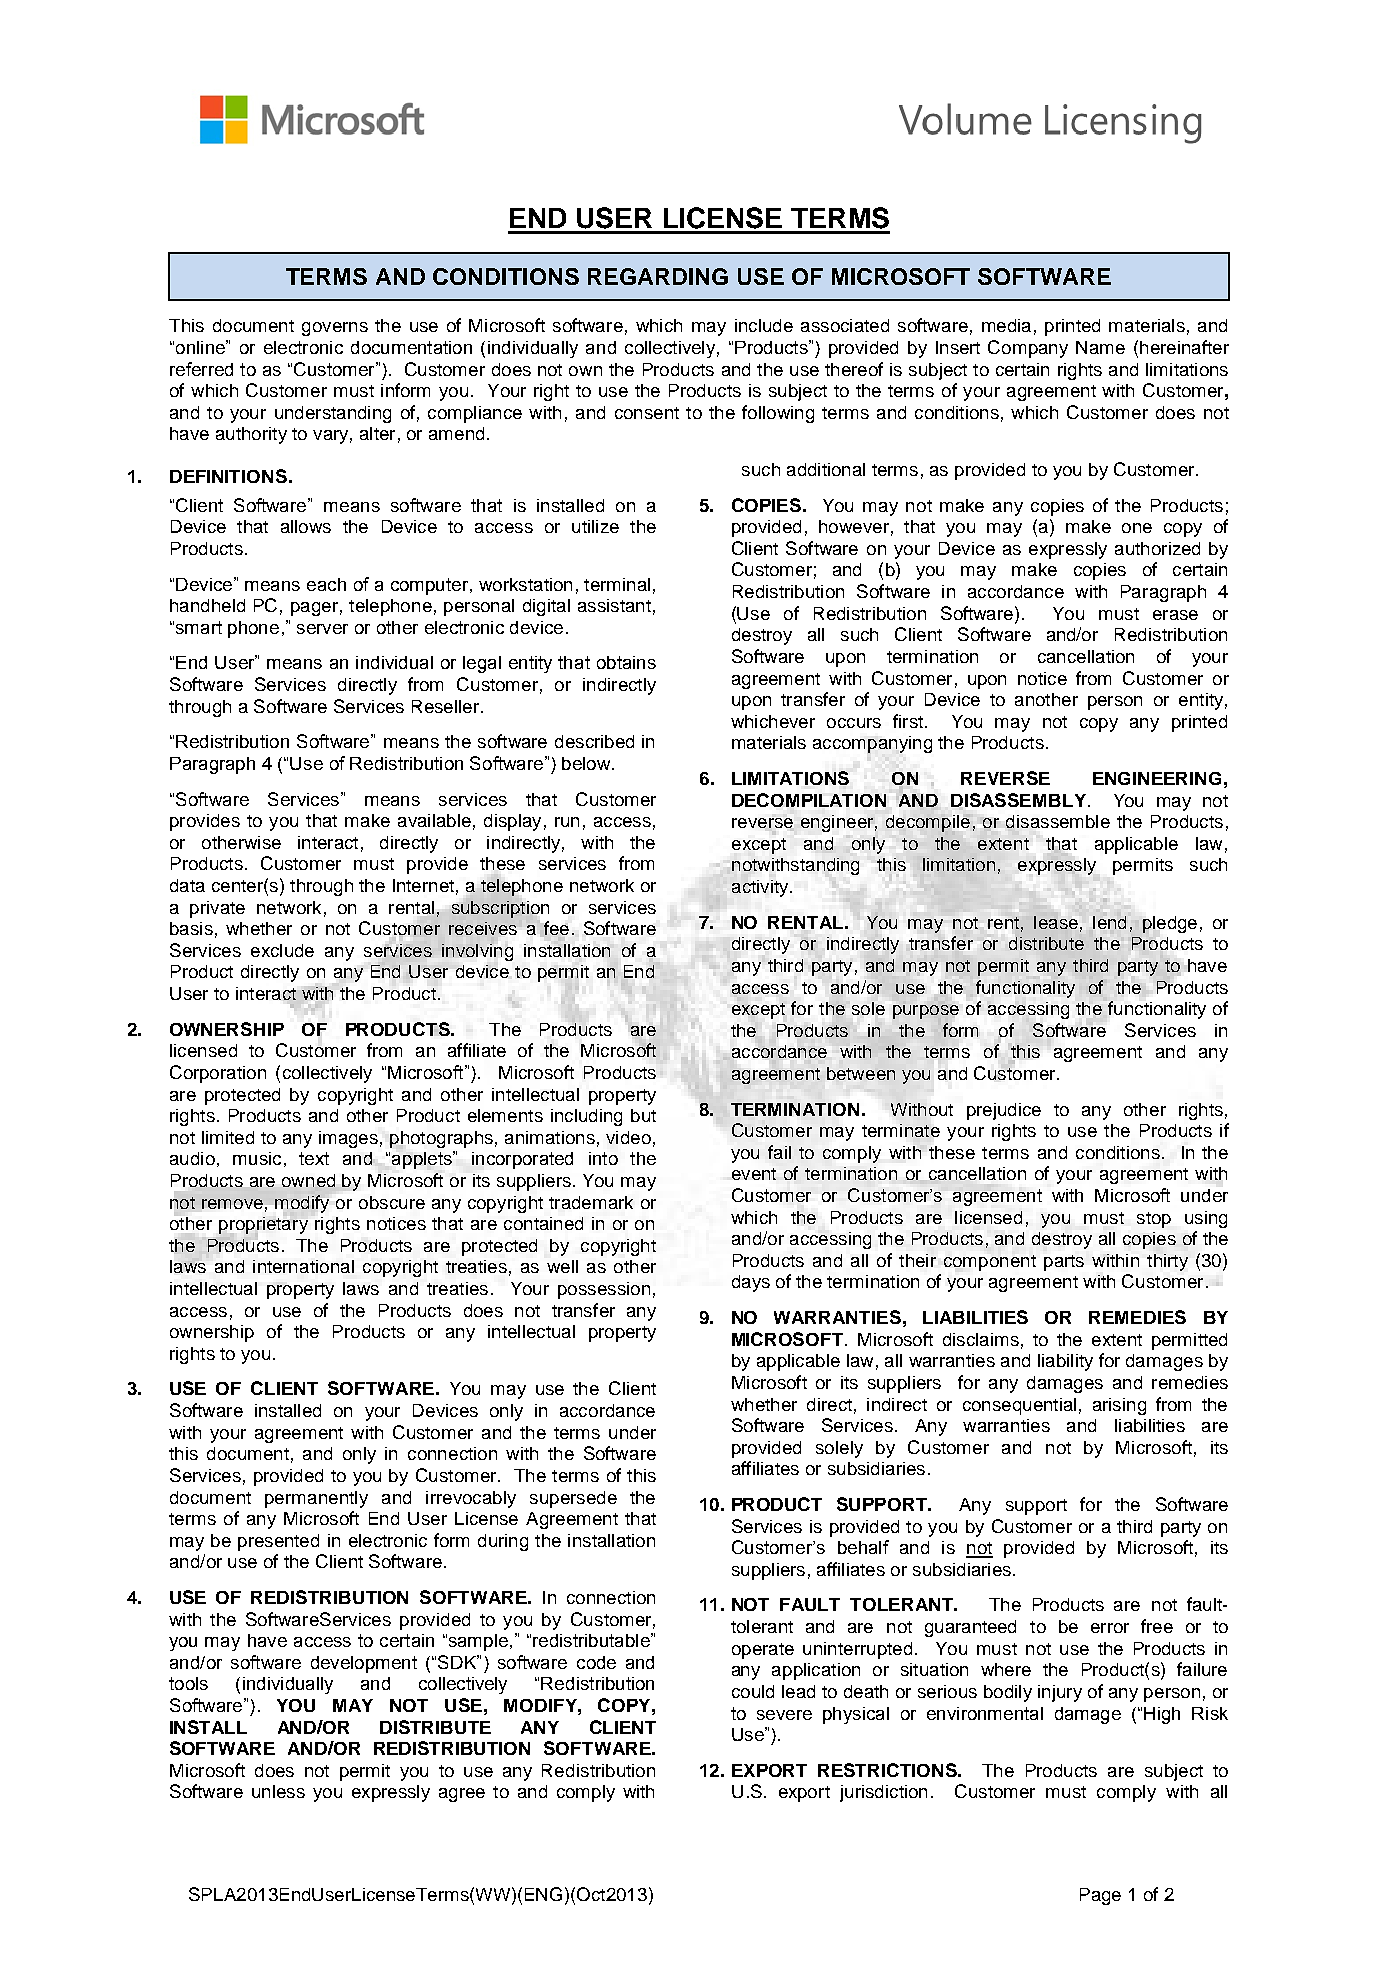  What do you see at coordinates (278, 1791) in the image?
I see `unless` at bounding box center [278, 1791].
